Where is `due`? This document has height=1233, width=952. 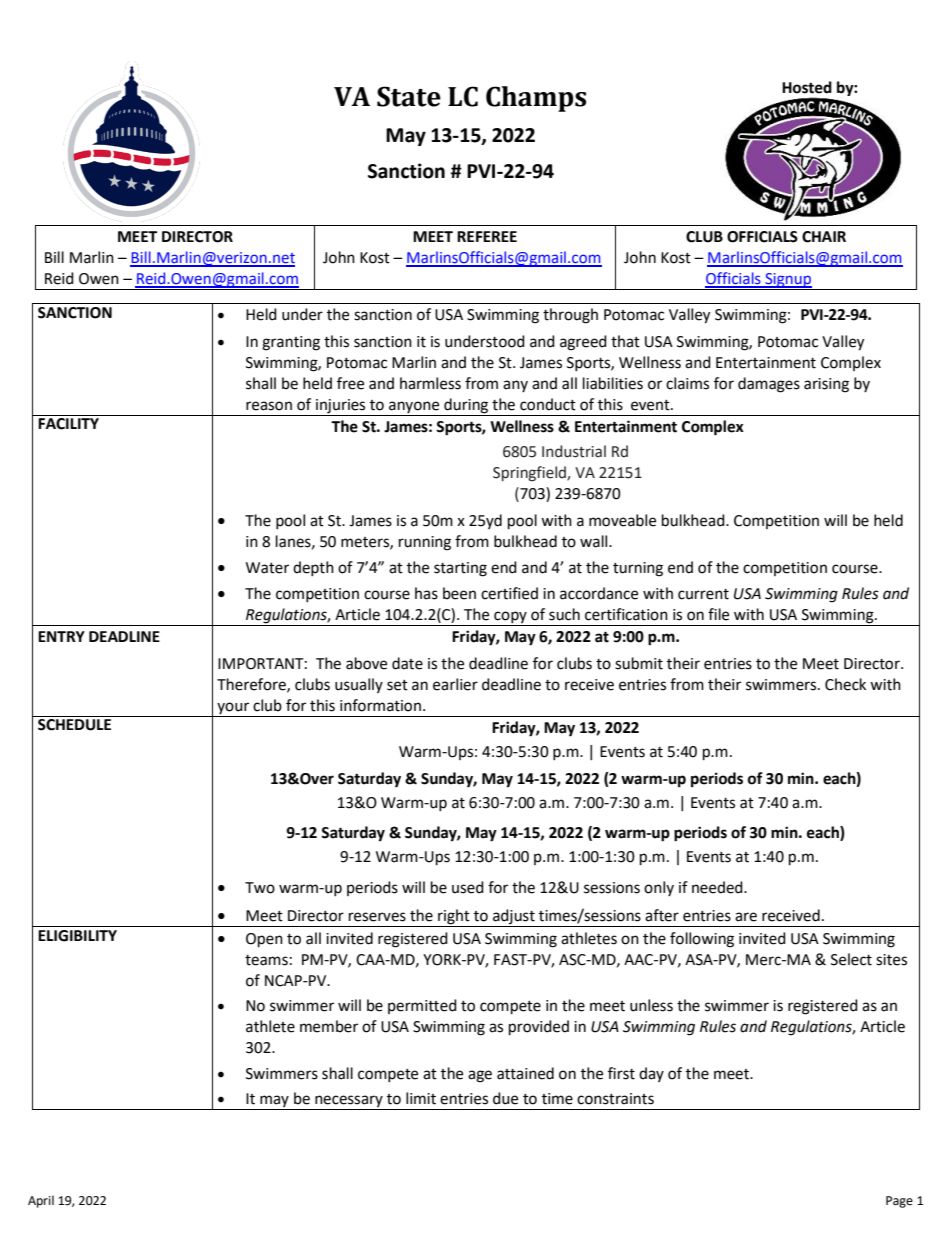 due is located at coordinates (505, 1098).
